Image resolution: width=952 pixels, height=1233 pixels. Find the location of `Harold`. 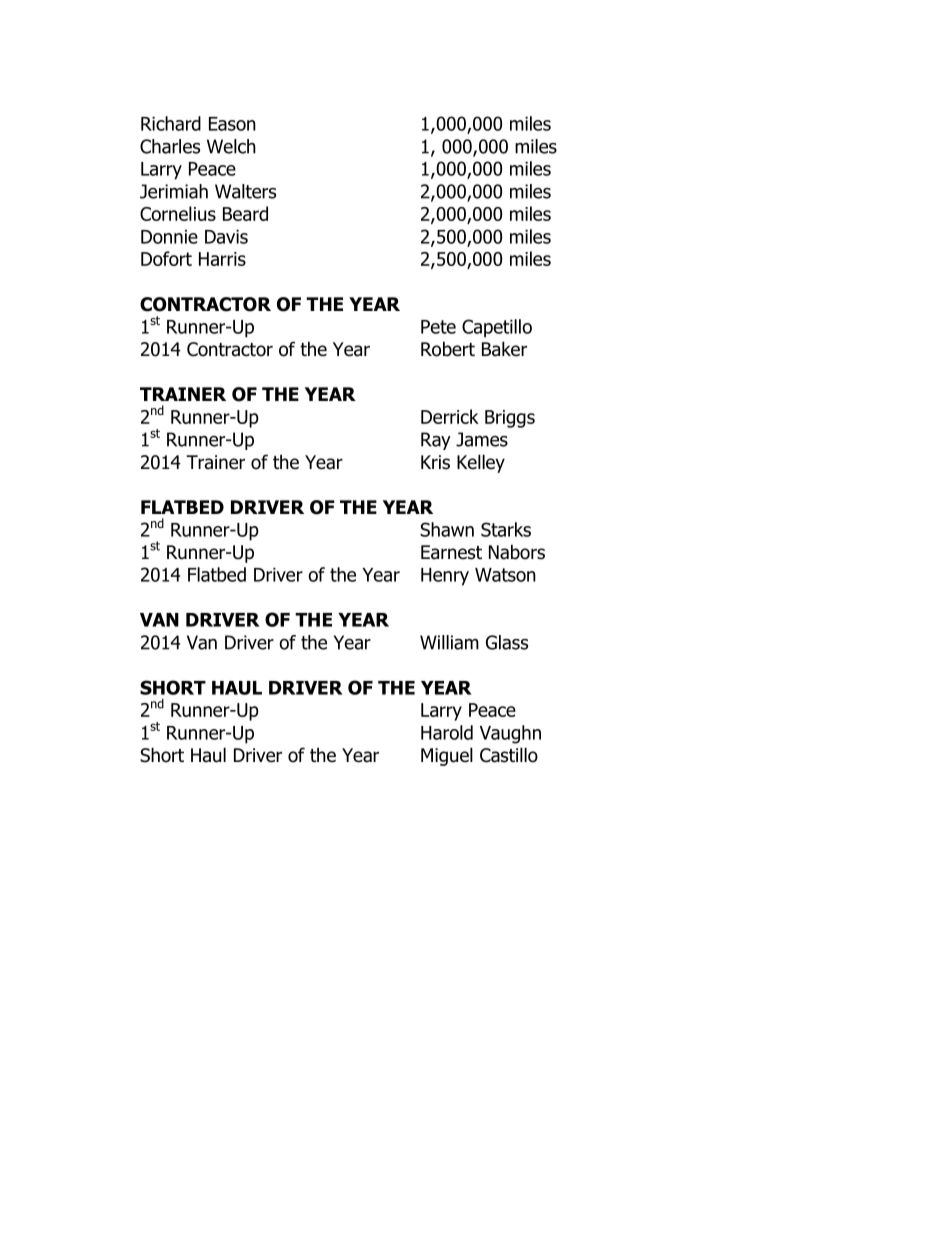

Harold is located at coordinates (447, 732).
